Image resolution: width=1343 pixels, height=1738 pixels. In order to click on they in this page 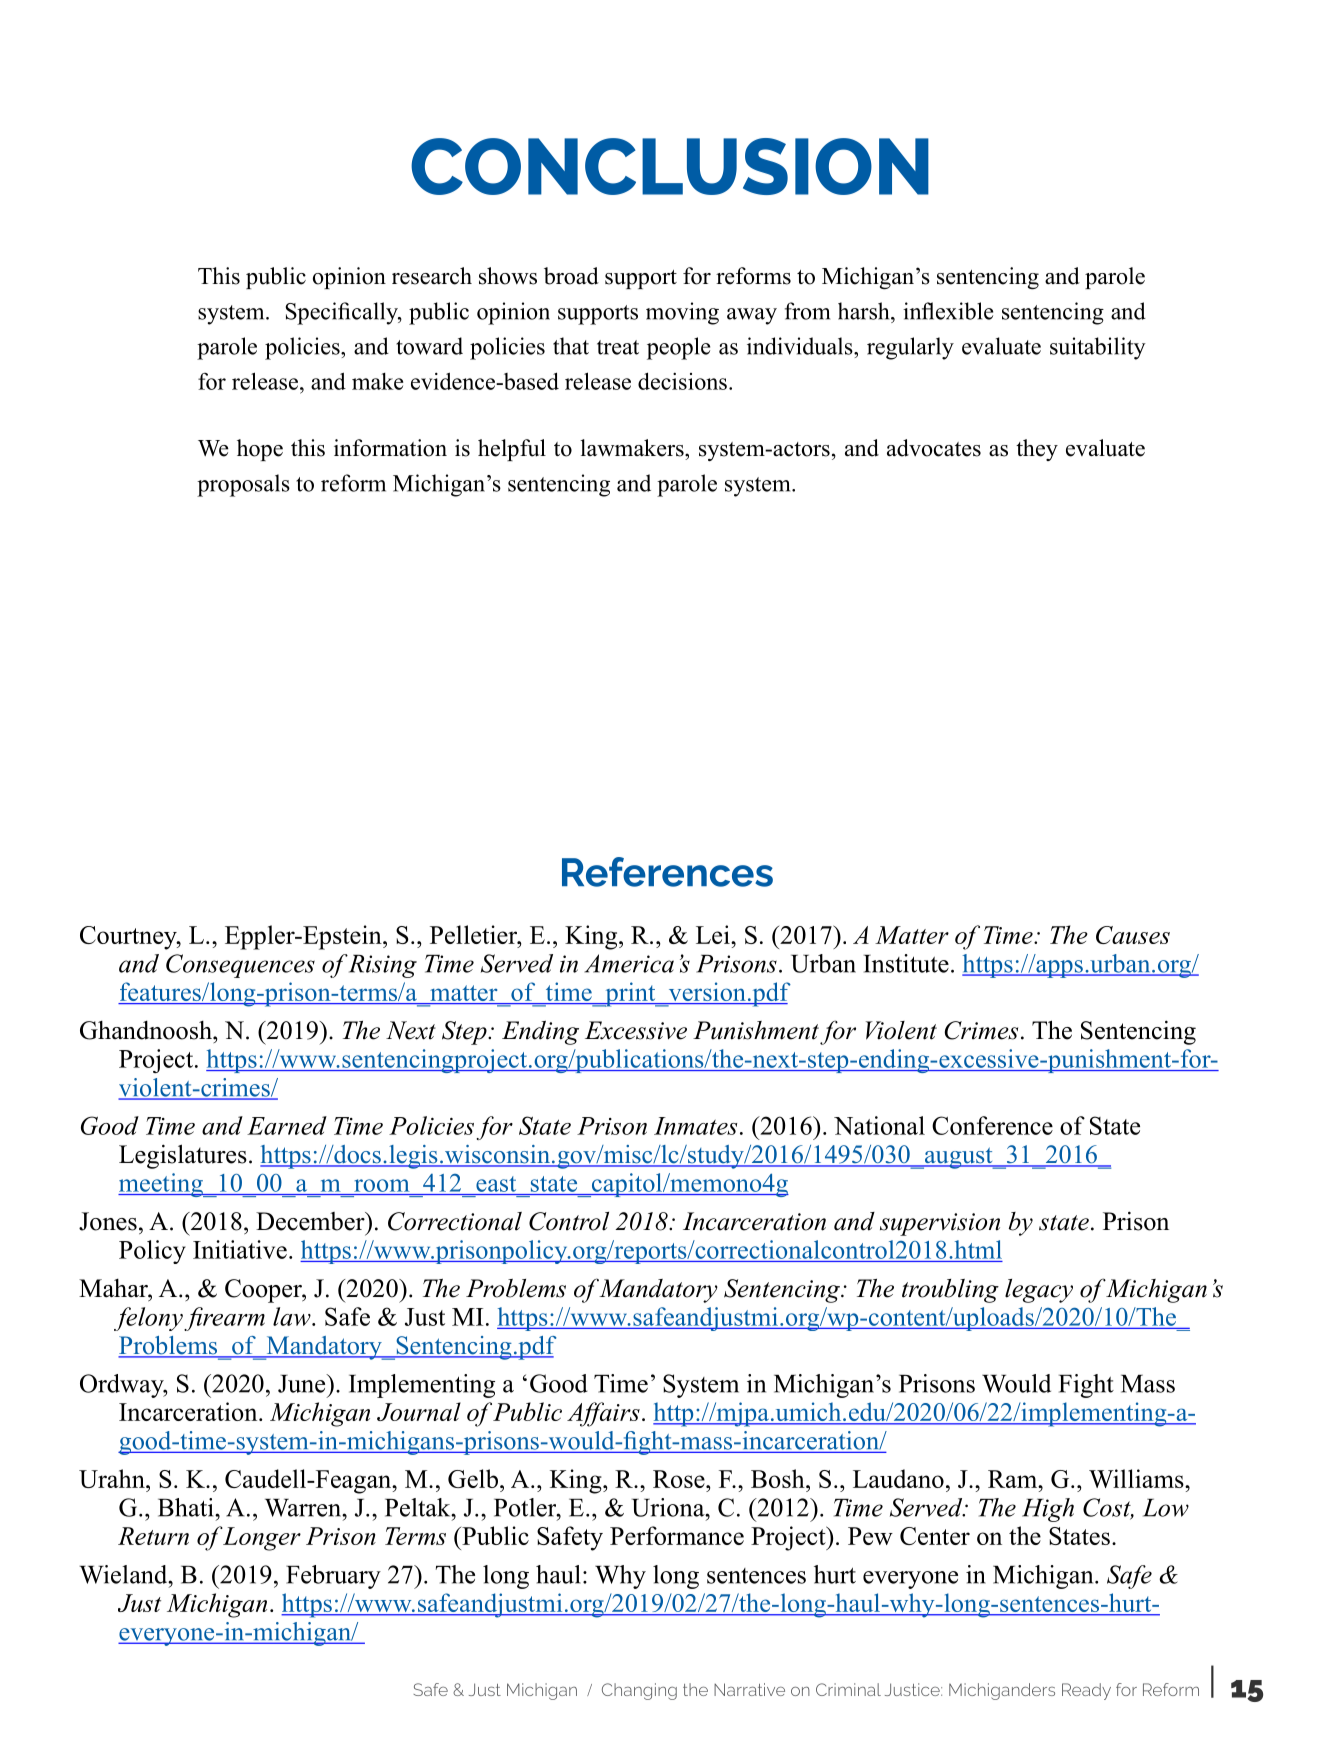, I will do `click(1037, 450)`.
